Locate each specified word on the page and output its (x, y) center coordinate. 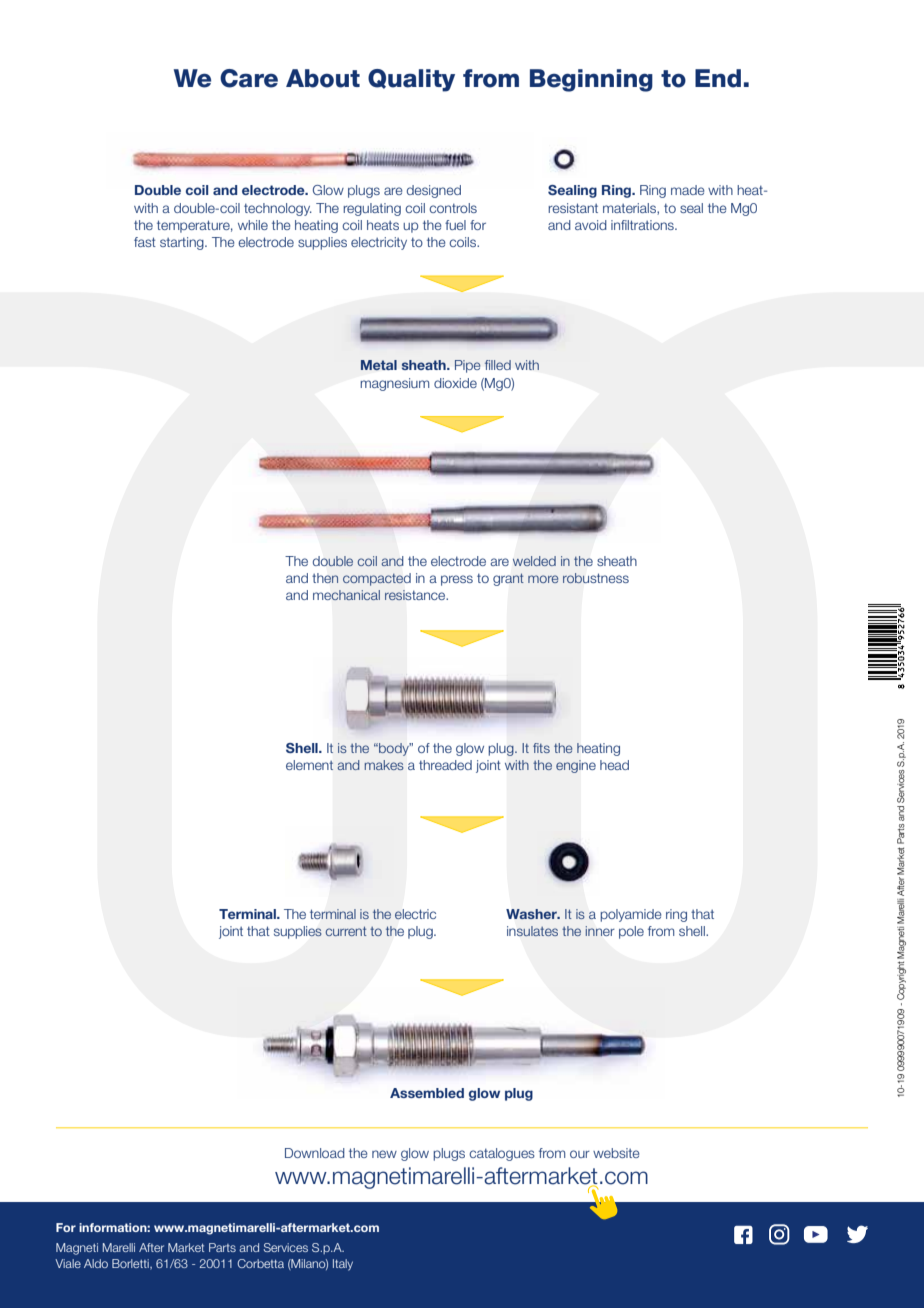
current (346, 931)
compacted (377, 579)
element (309, 765)
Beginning (591, 80)
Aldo (96, 1263)
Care (249, 78)
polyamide (631, 915)
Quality (411, 80)
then (325, 578)
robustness (596, 578)
